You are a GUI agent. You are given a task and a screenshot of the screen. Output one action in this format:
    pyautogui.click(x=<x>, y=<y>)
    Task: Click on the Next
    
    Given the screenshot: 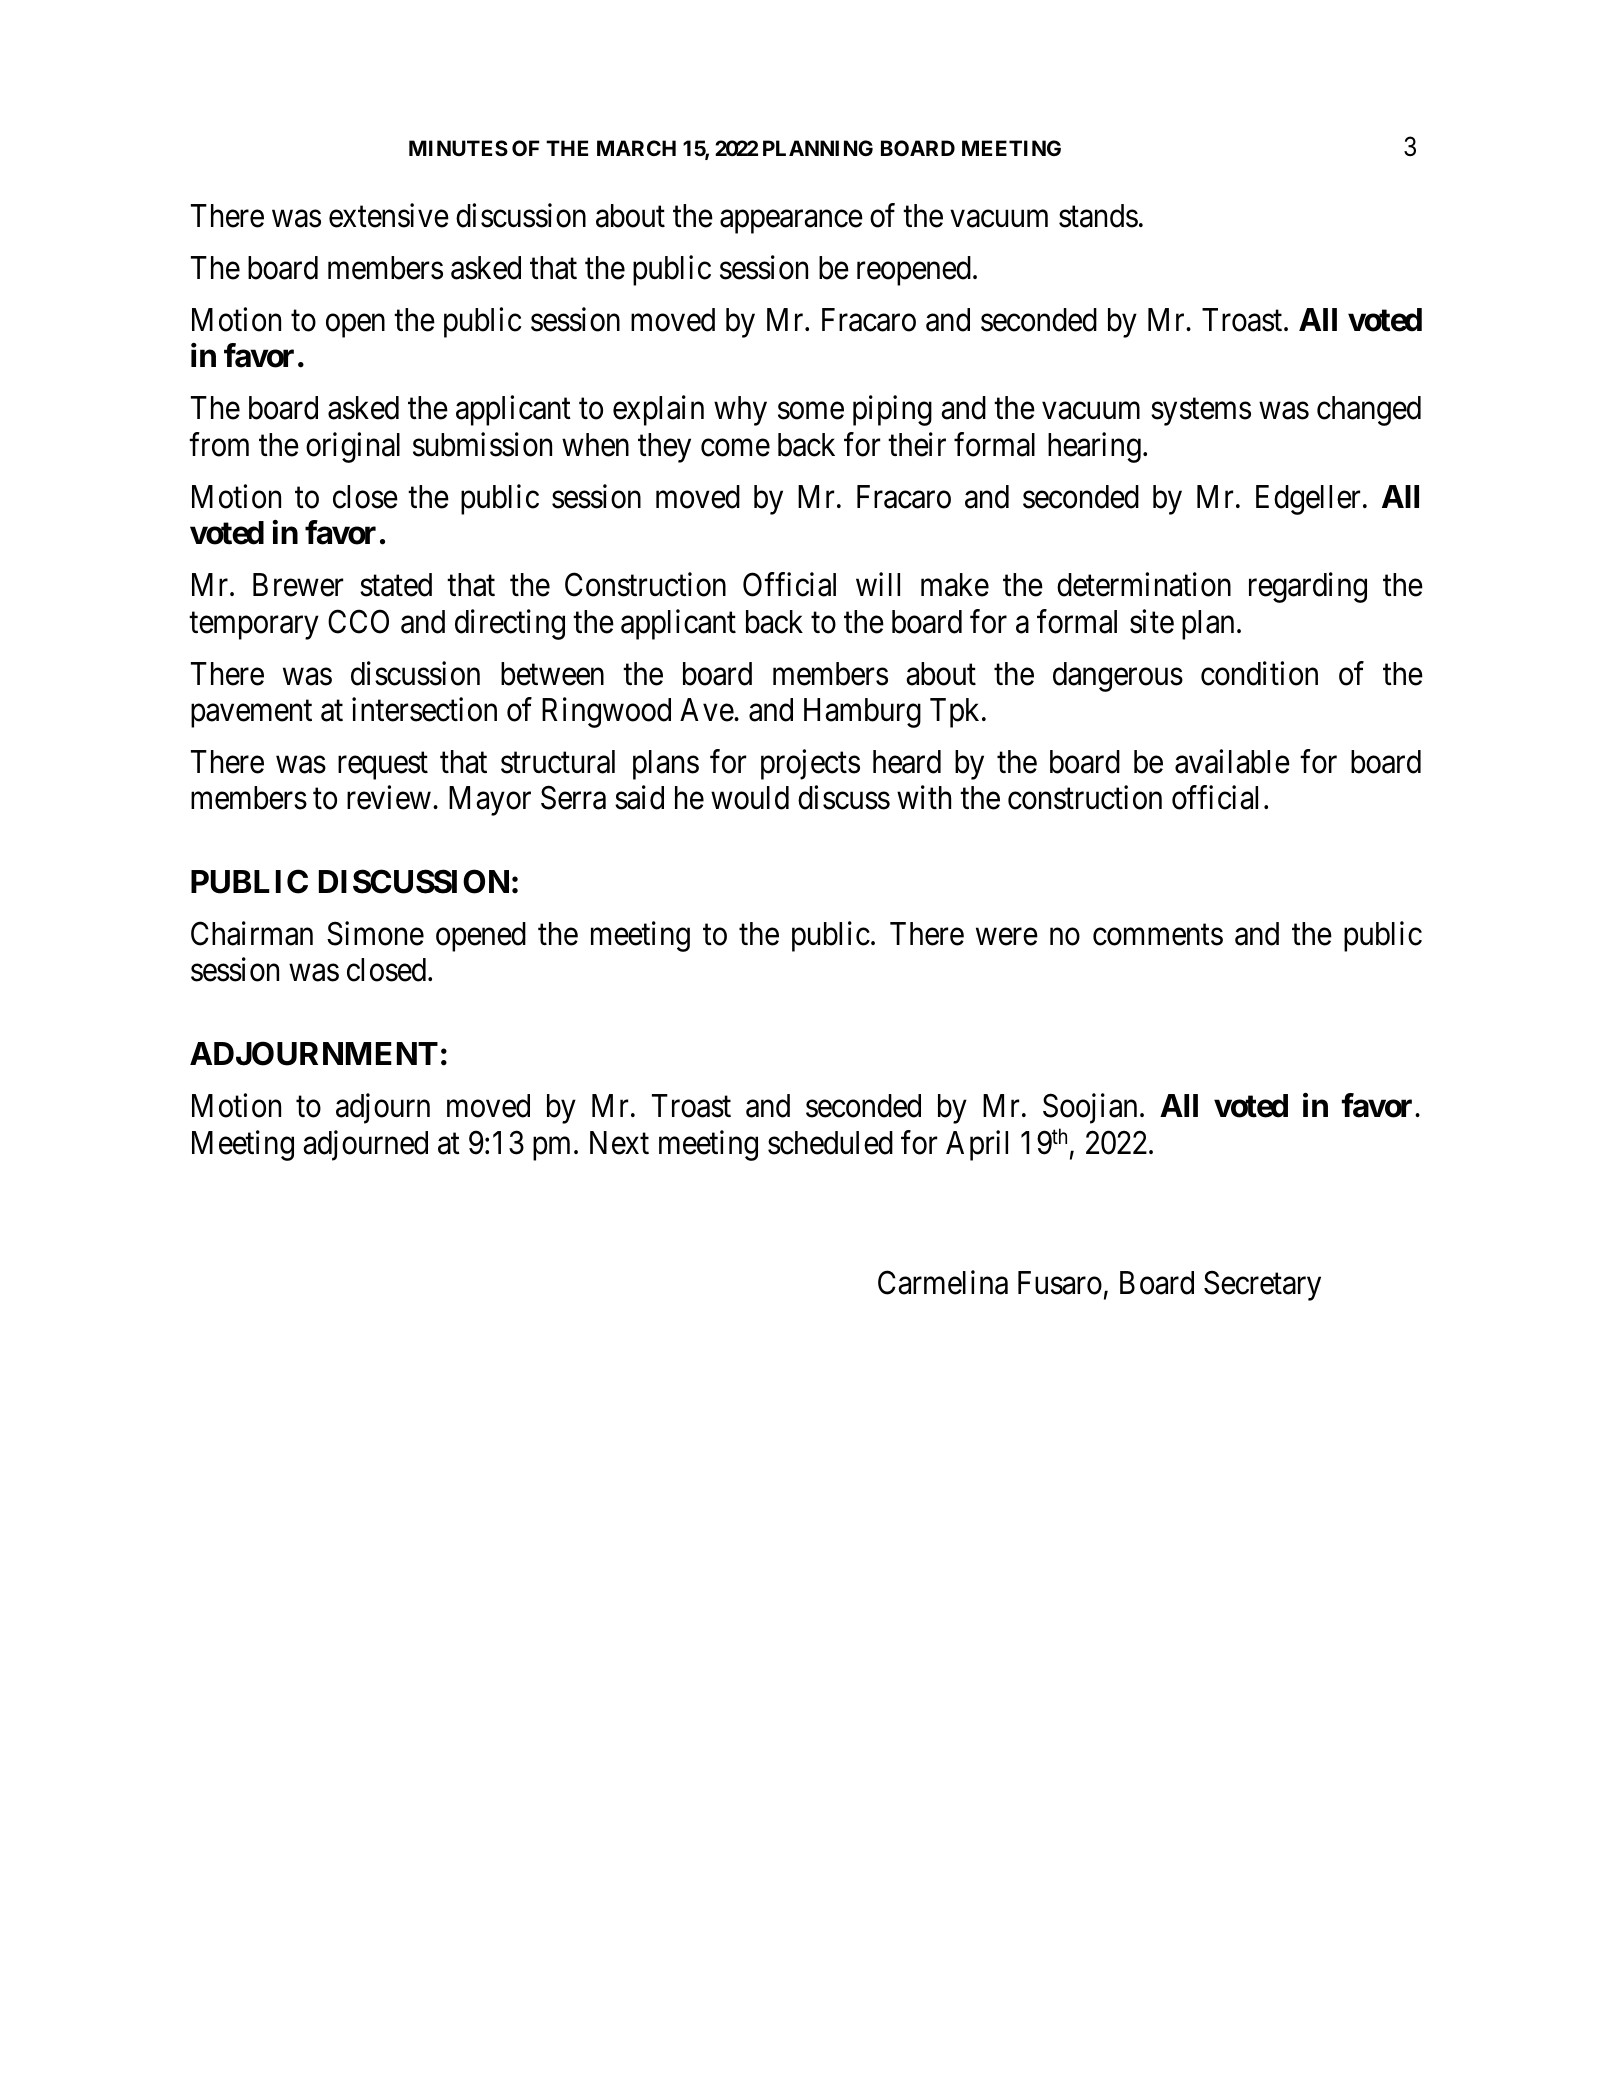 What is the action you would take?
    pyautogui.click(x=619, y=1143)
